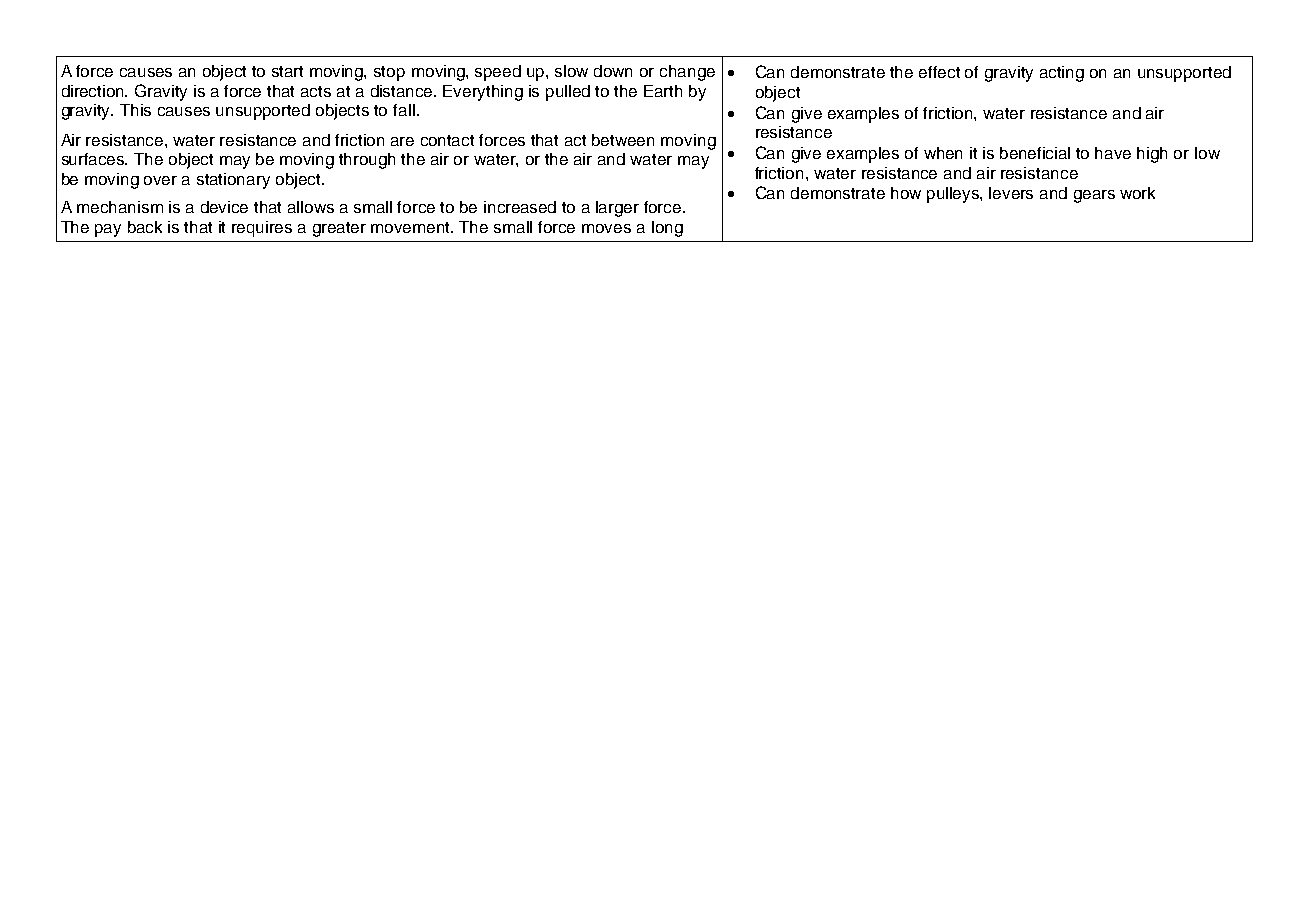 The image size is (1308, 924). Describe the element at coordinates (606, 228) in the page. I see `moves` at that location.
